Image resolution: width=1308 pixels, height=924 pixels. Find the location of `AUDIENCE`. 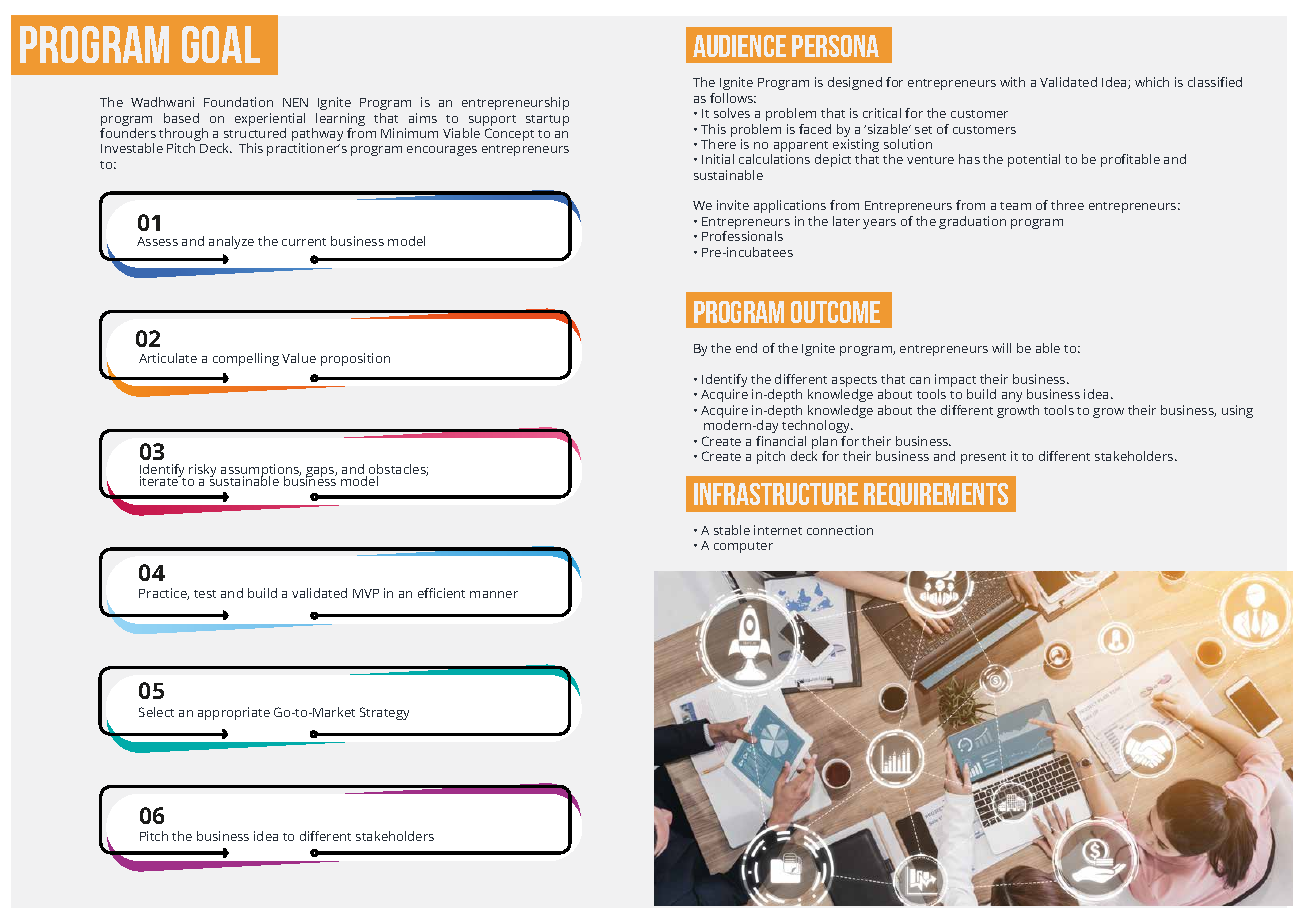

AUDIENCE is located at coordinates (739, 46).
